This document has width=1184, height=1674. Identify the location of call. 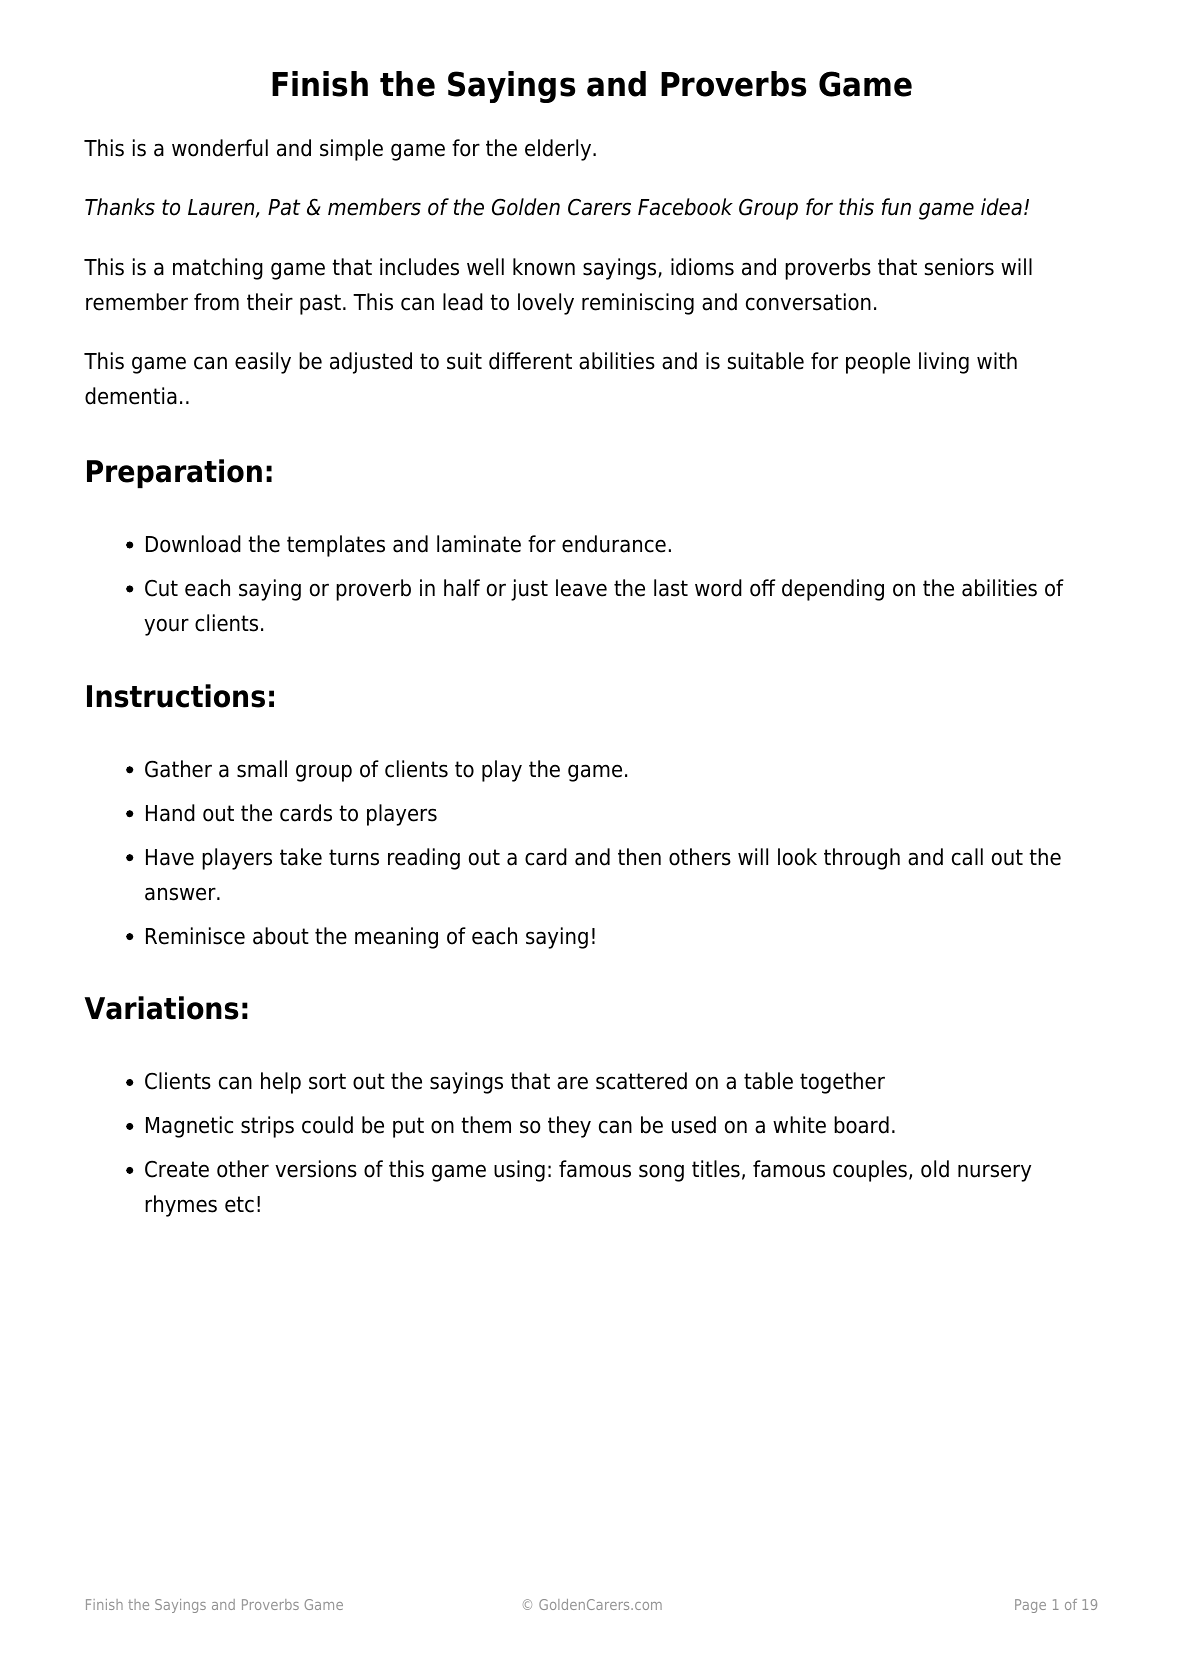
(967, 857).
